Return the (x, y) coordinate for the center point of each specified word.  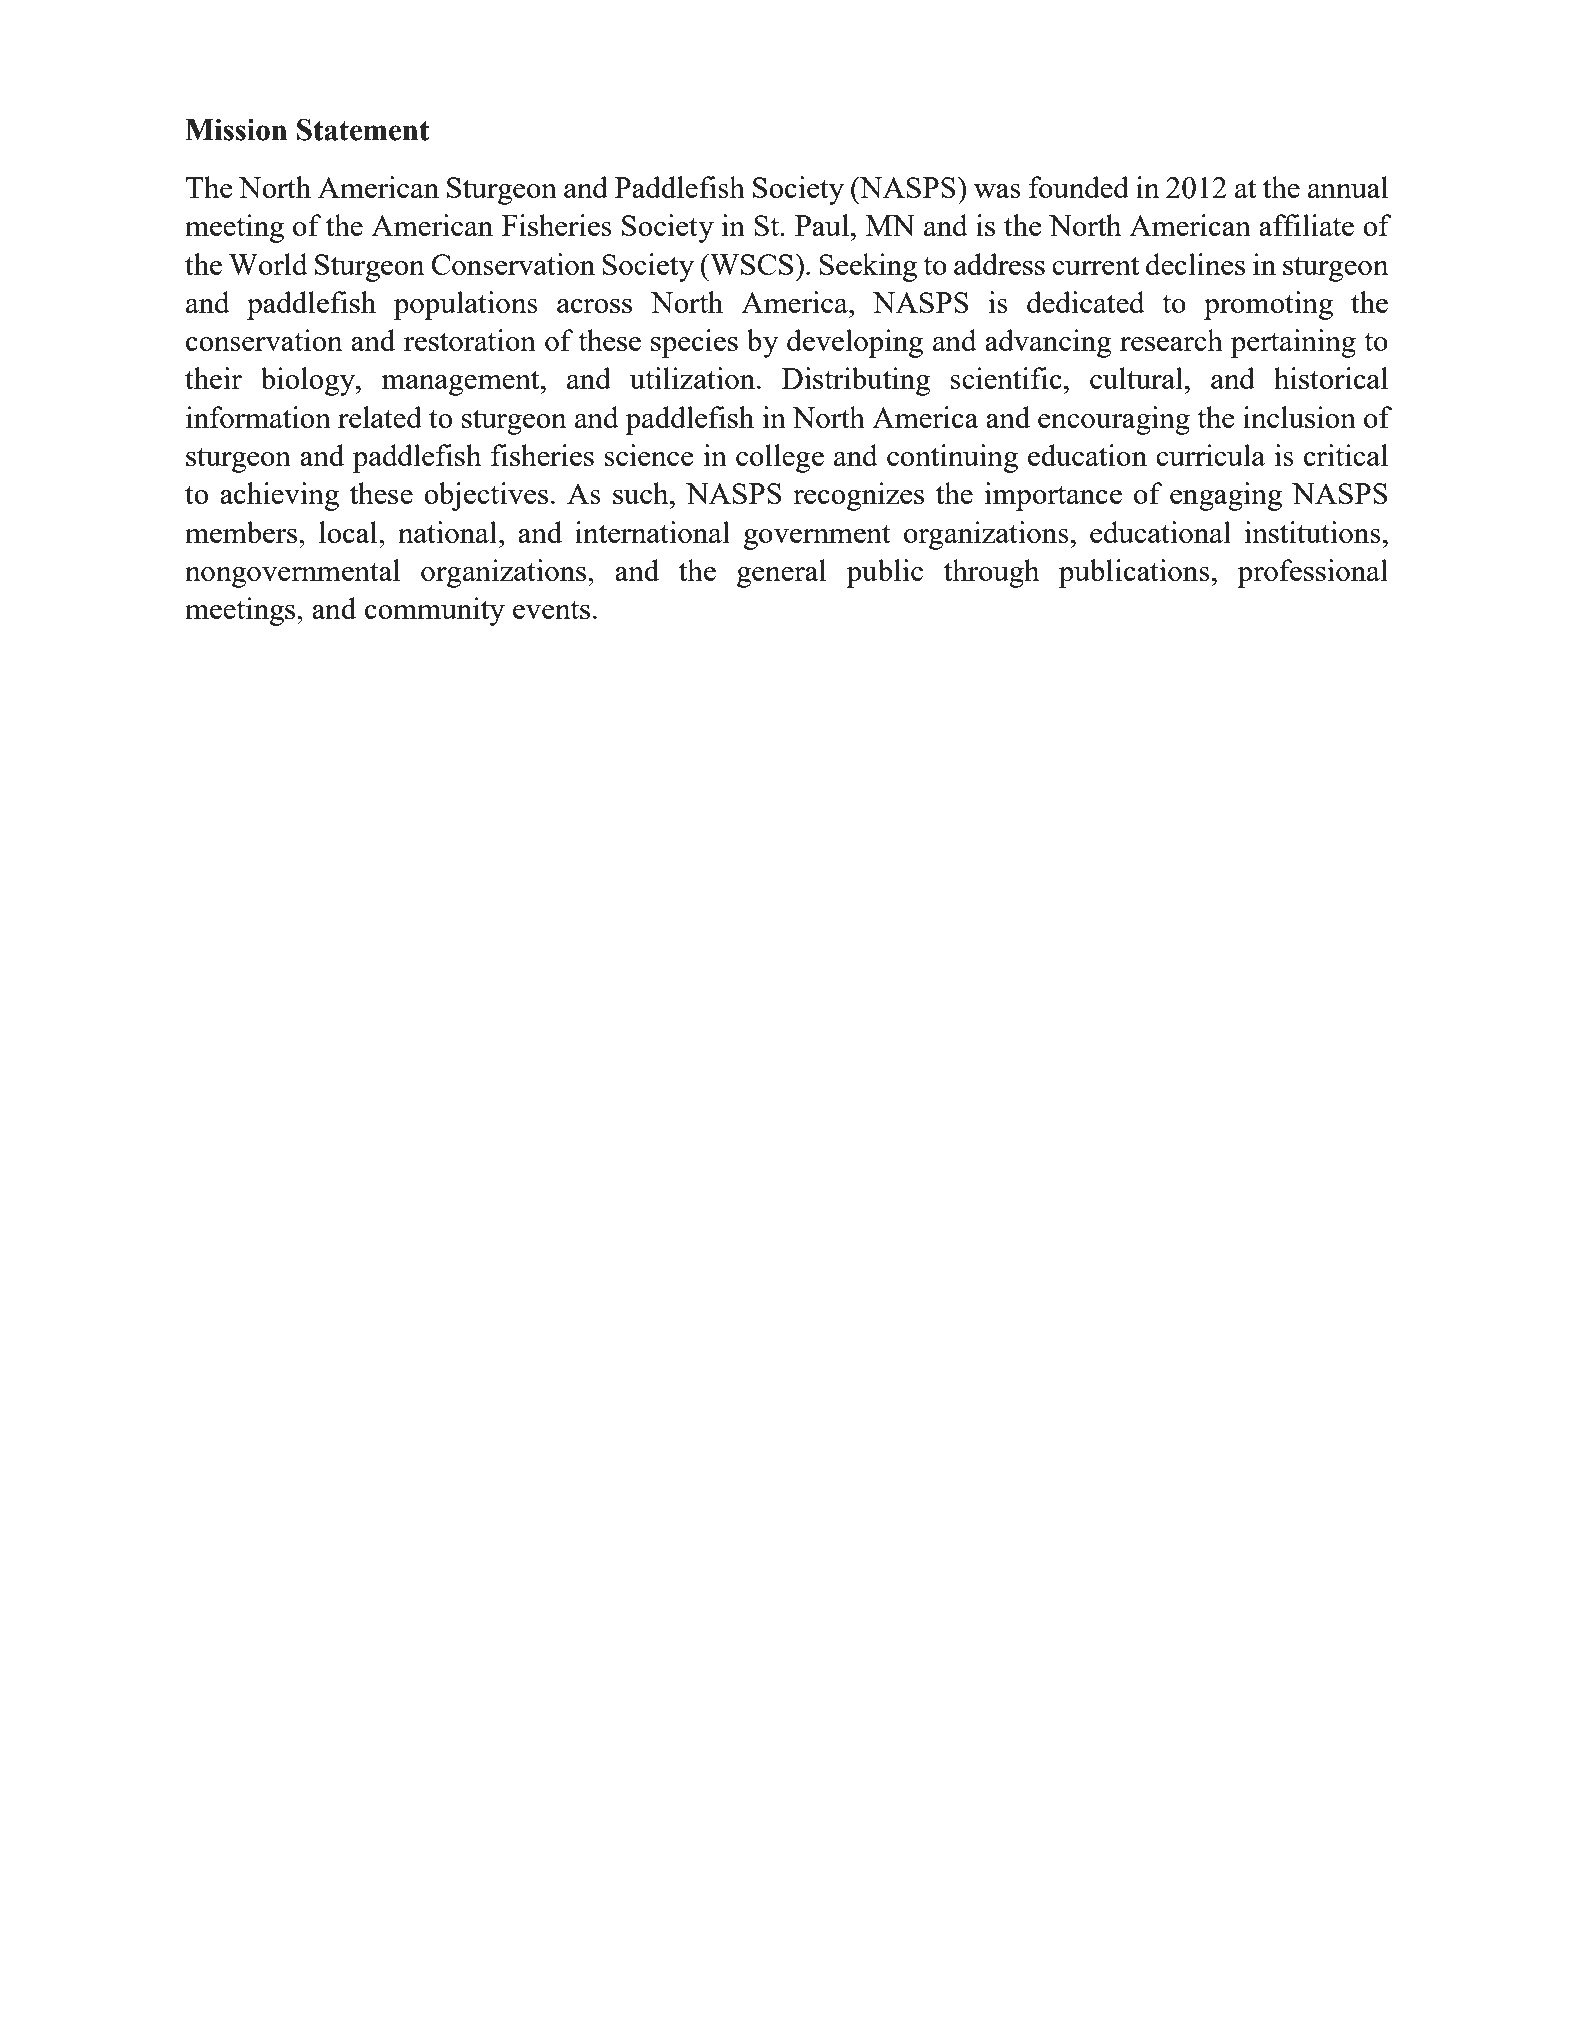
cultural (1136, 378)
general (782, 573)
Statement (363, 130)
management (461, 383)
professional (1312, 573)
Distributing (856, 381)
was (997, 191)
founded (1079, 187)
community (435, 611)
